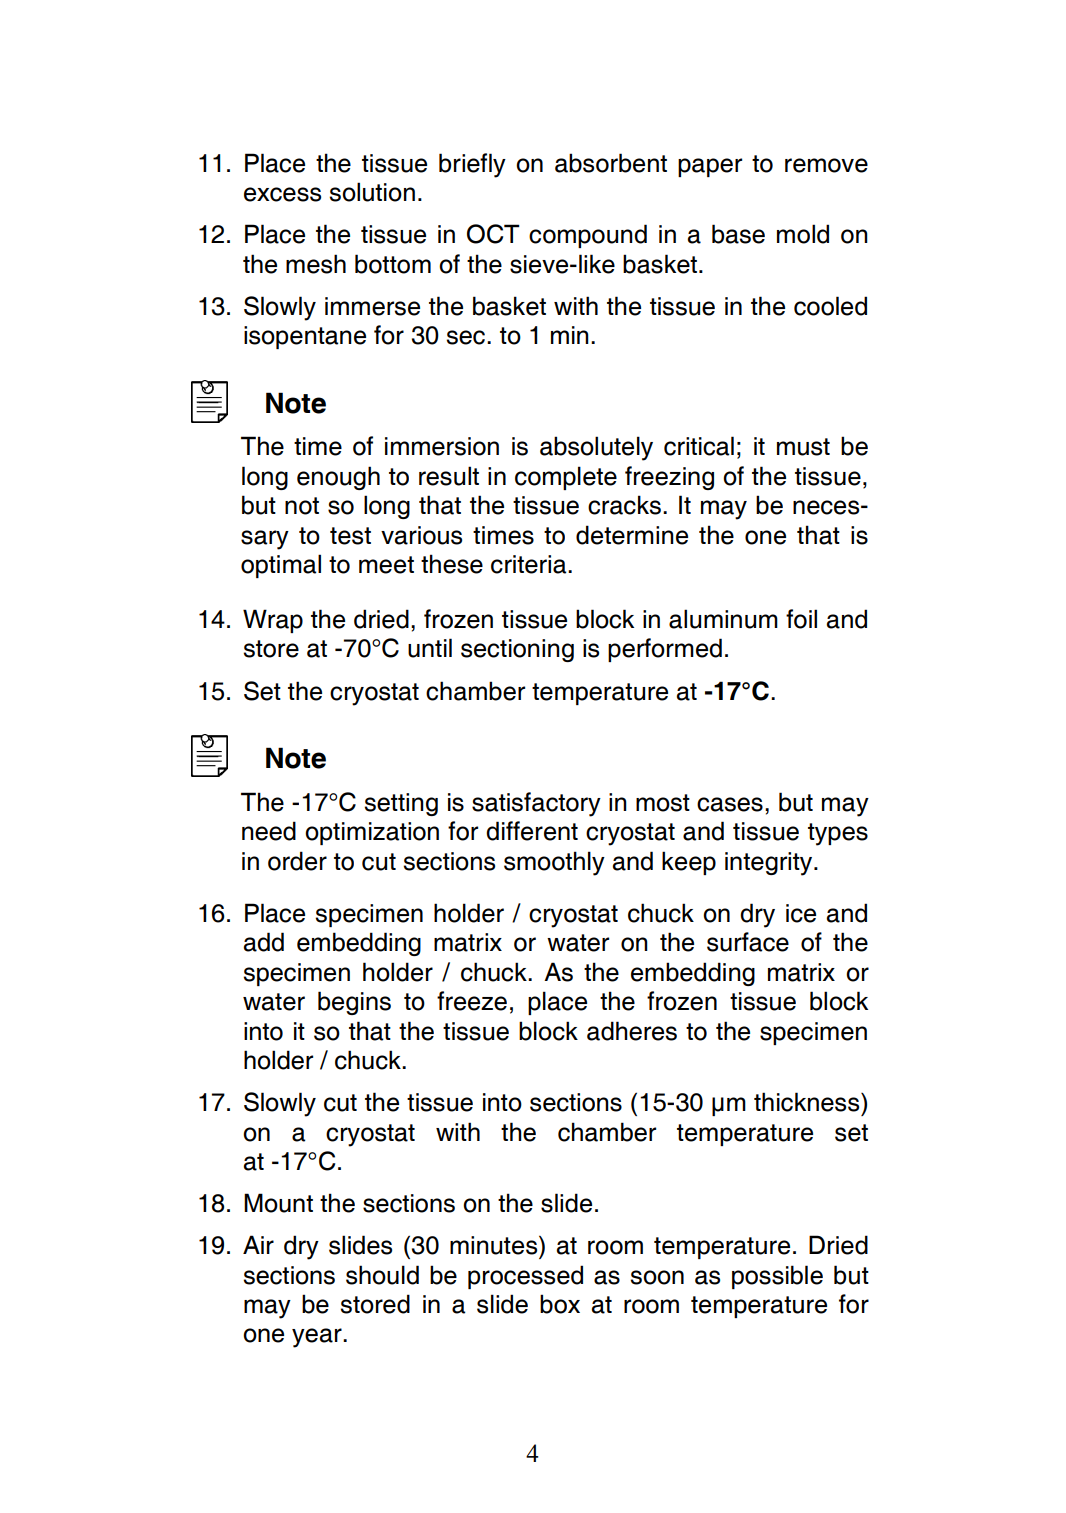 This image has width=1066, height=1513. What do you see at coordinates (372, 192) in the image?
I see `solution` at bounding box center [372, 192].
